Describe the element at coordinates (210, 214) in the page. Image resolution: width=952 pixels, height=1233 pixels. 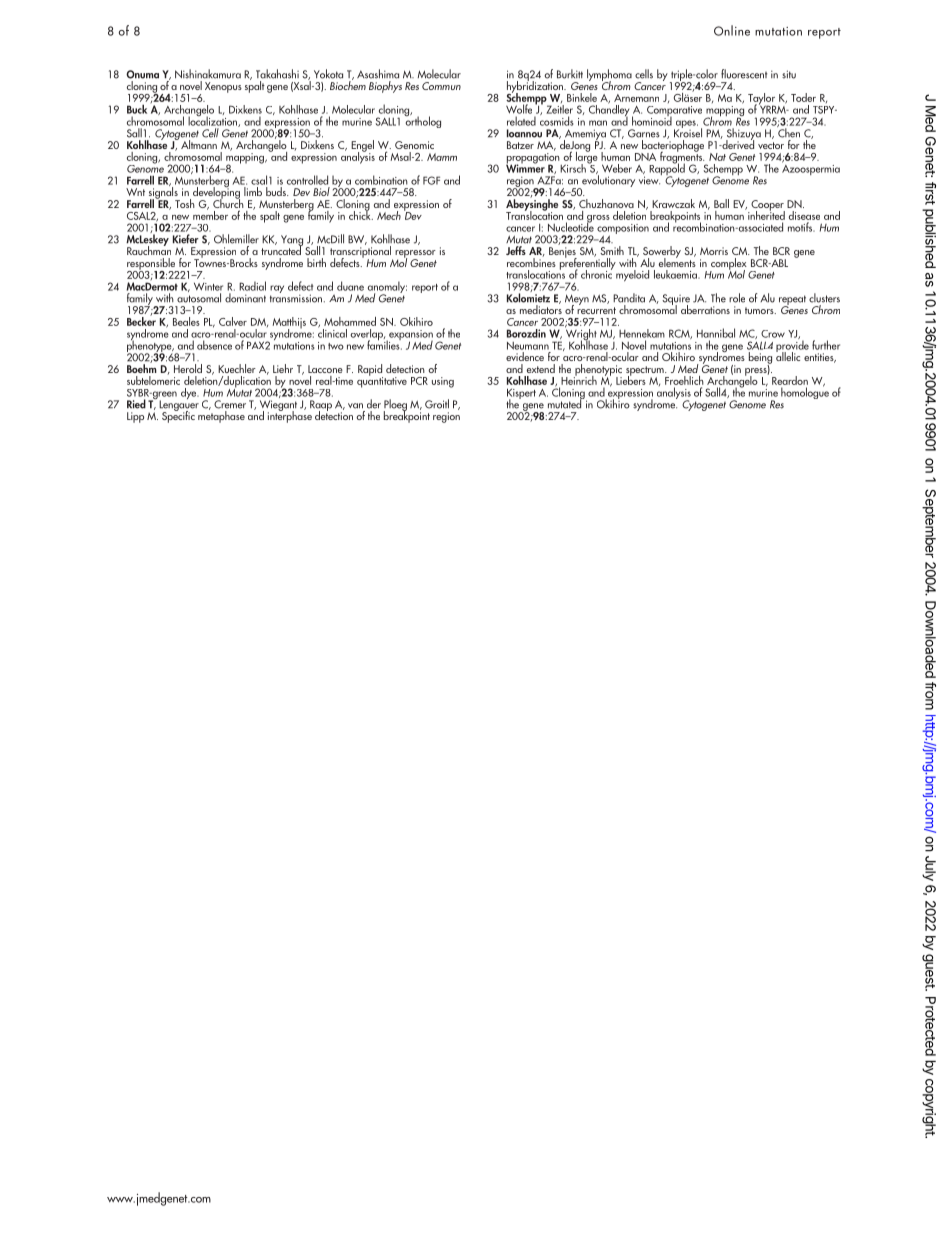
I see `member` at that location.
